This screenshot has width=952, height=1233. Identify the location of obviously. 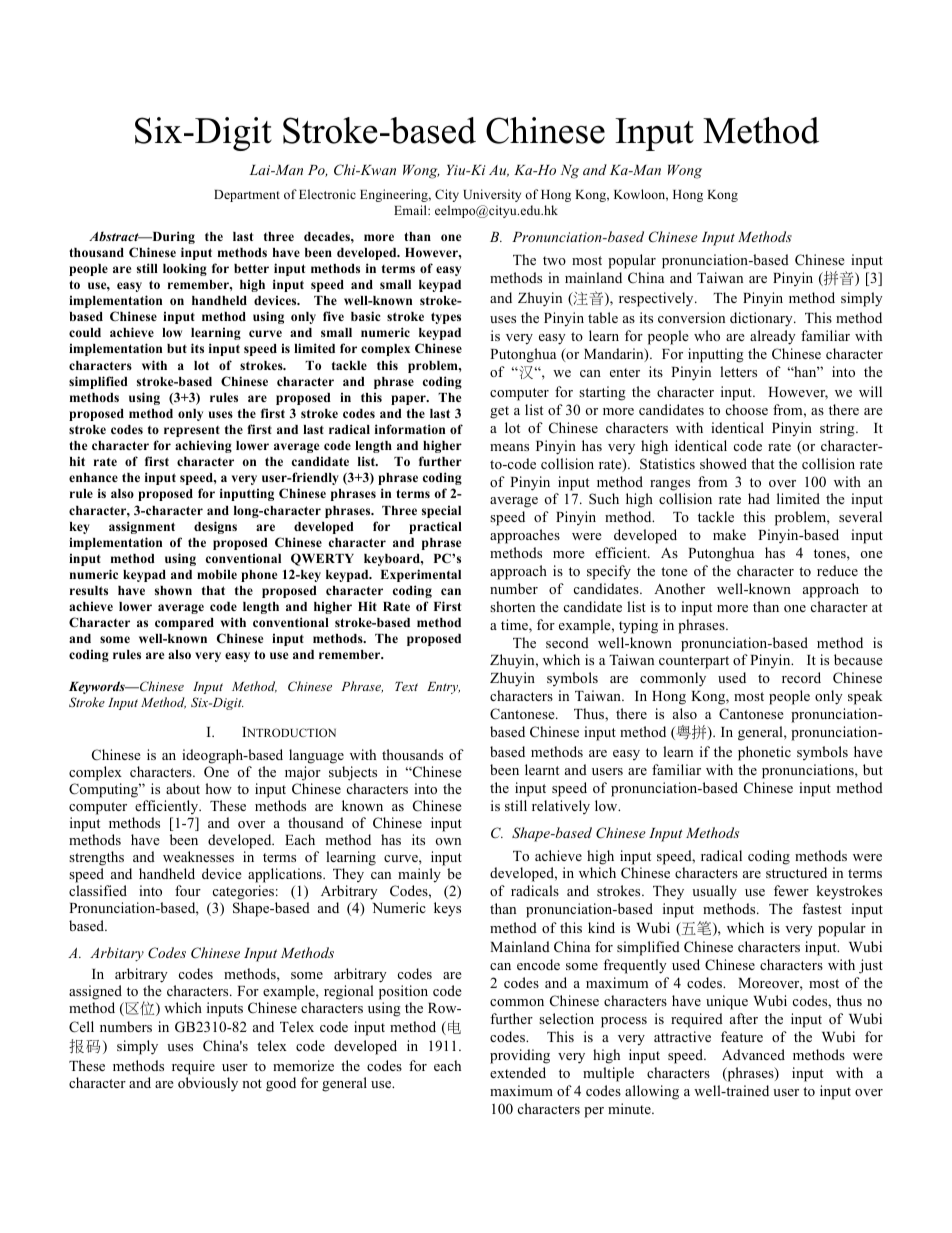
(208, 1084).
